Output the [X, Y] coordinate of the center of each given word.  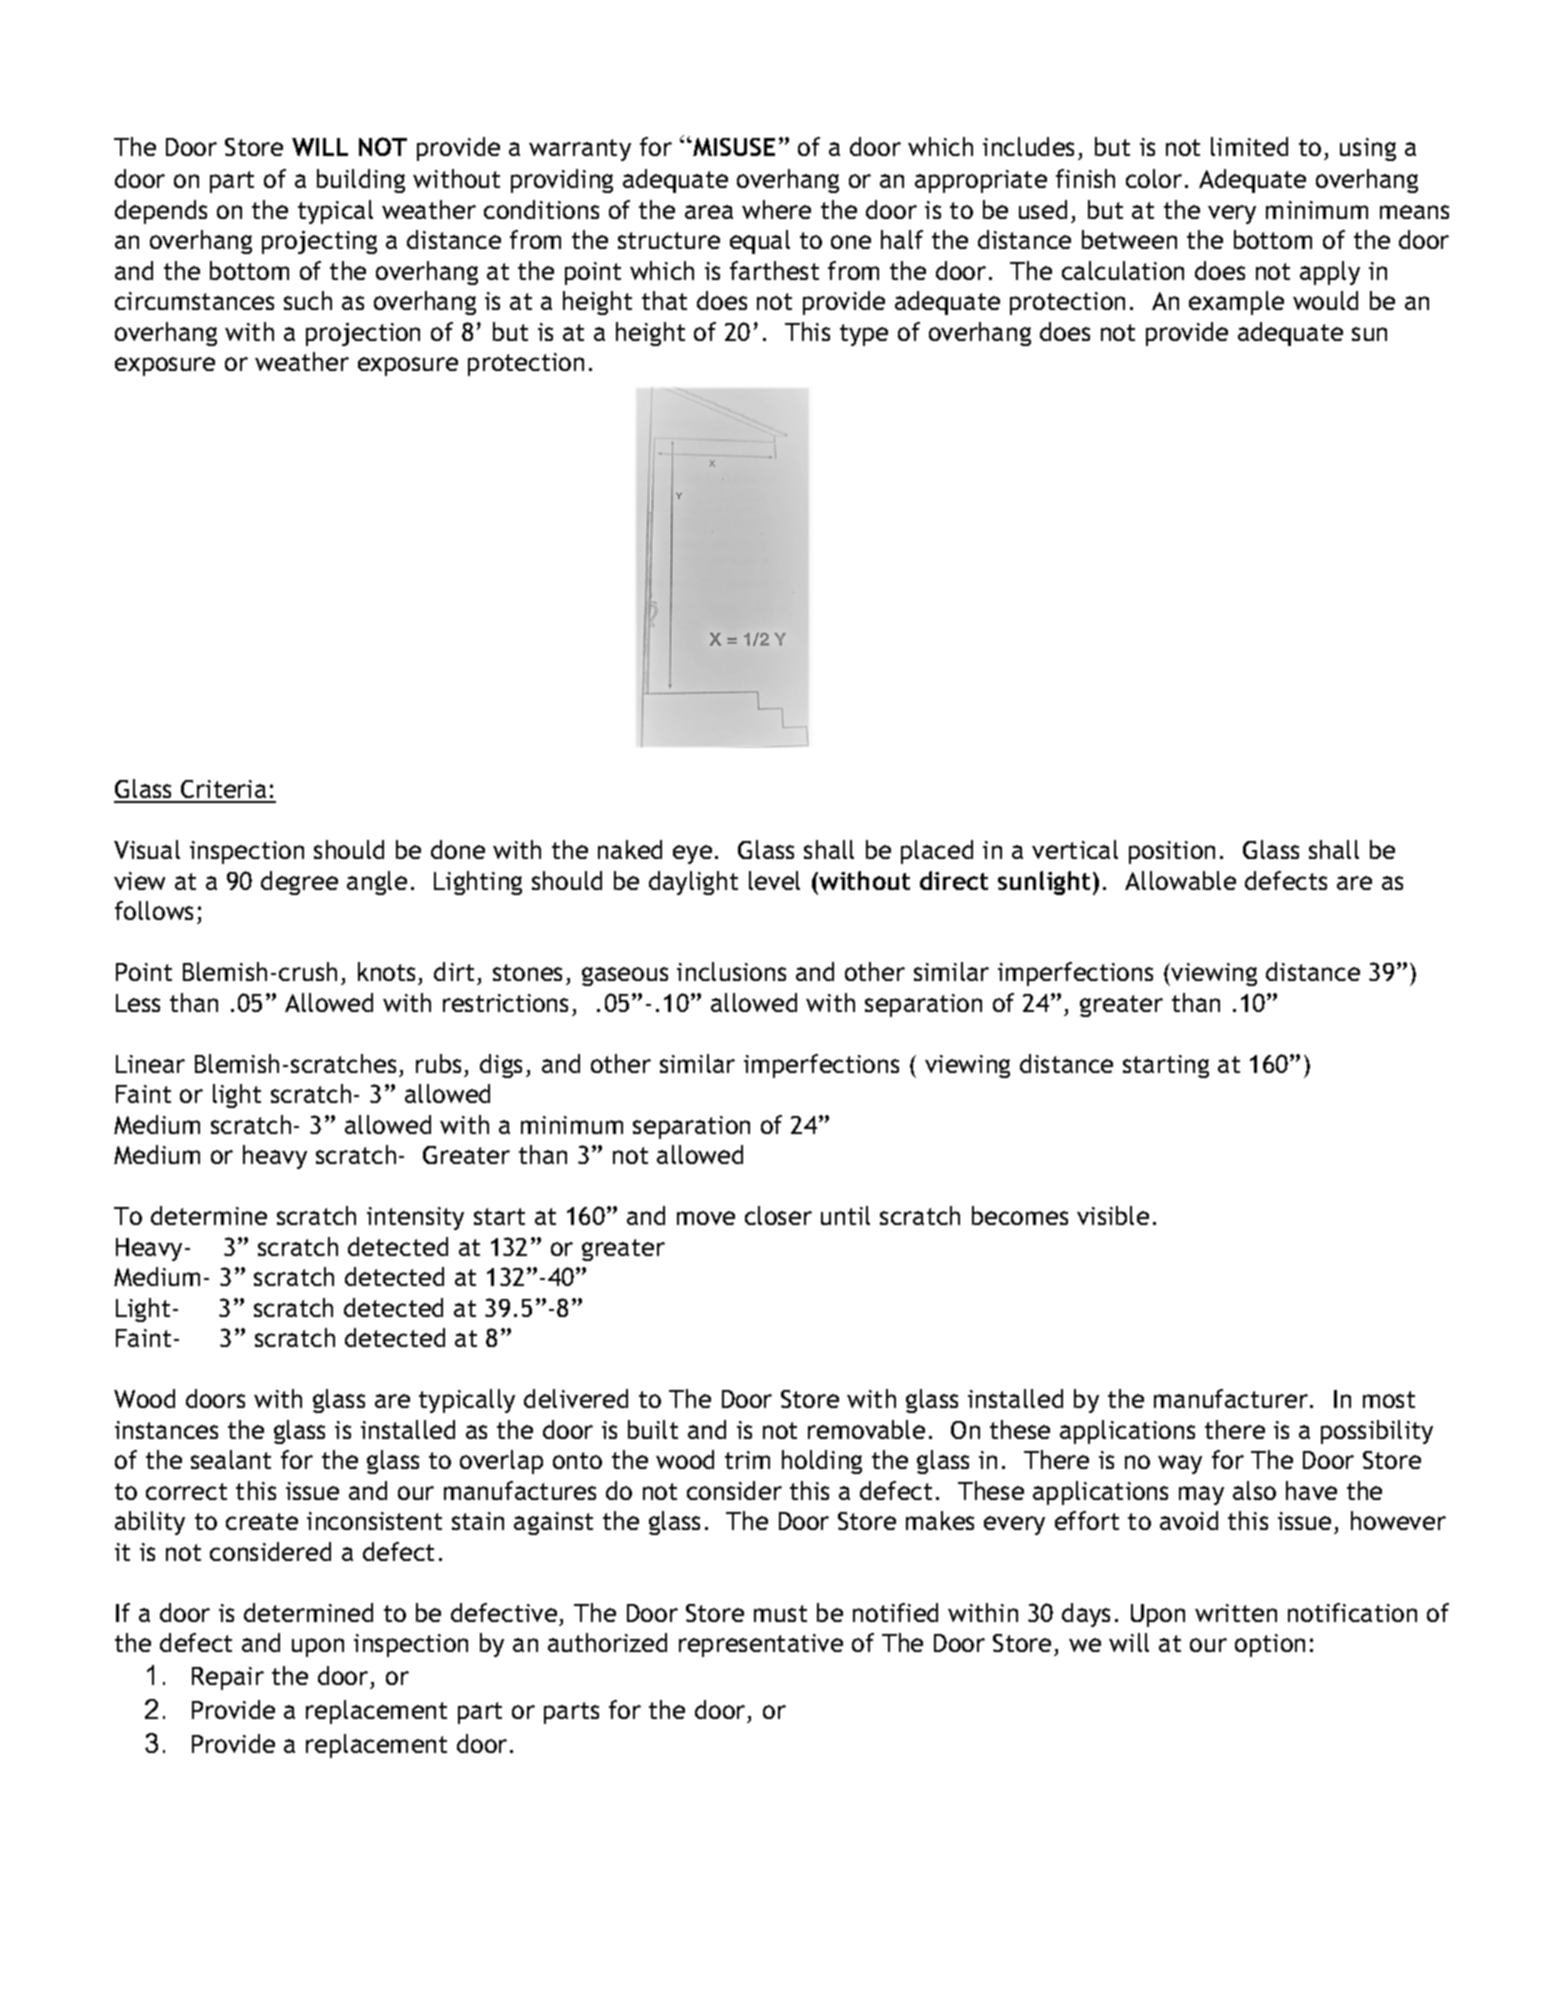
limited [1249, 146]
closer [778, 1215]
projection [363, 334]
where [776, 209]
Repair [228, 1678]
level [774, 880]
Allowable [1180, 880]
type [864, 335]
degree [299, 883]
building [361, 181]
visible [1113, 1215]
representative [761, 1645]
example [1236, 303]
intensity [415, 1218]
